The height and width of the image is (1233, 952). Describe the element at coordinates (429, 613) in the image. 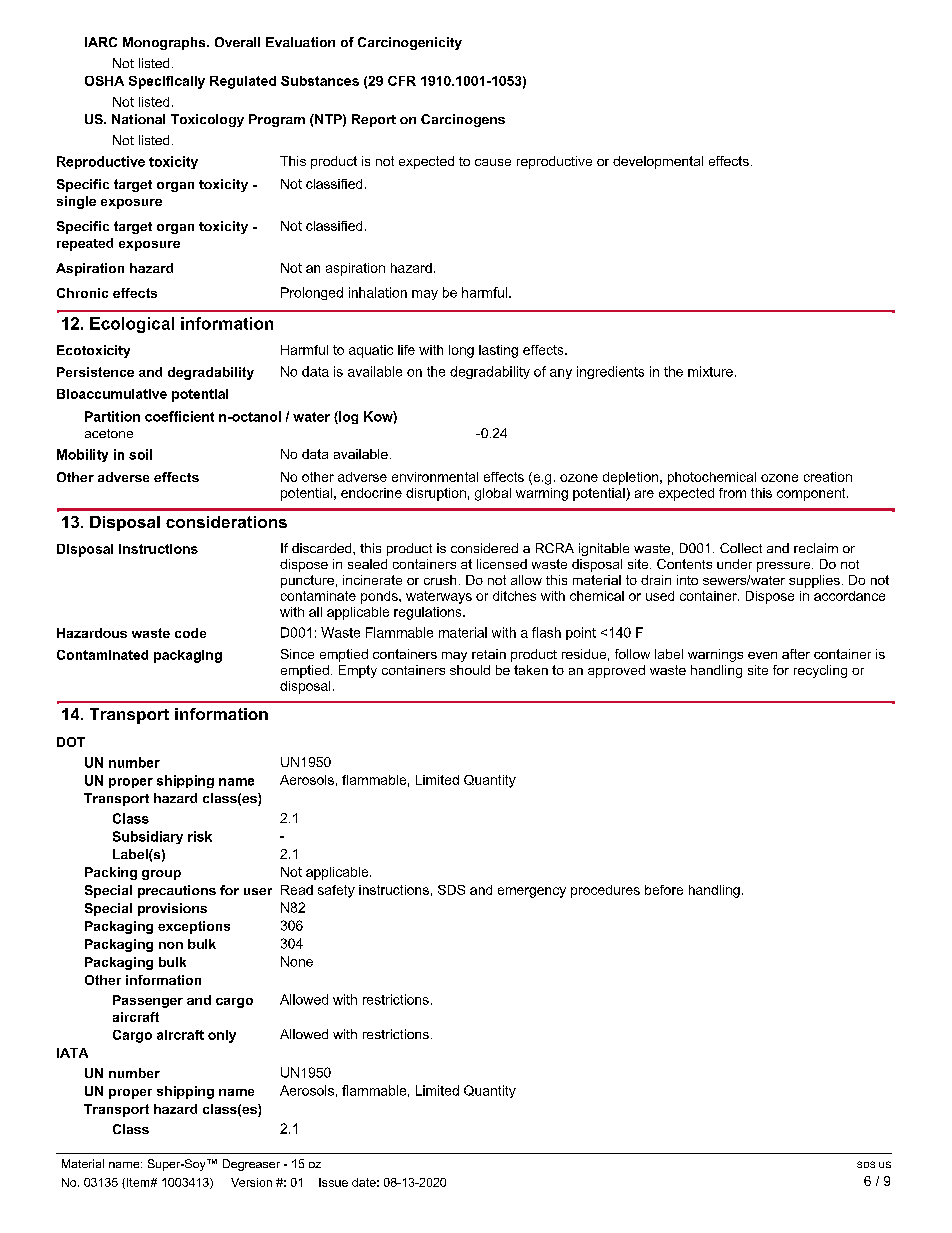

I see `regulations` at that location.
